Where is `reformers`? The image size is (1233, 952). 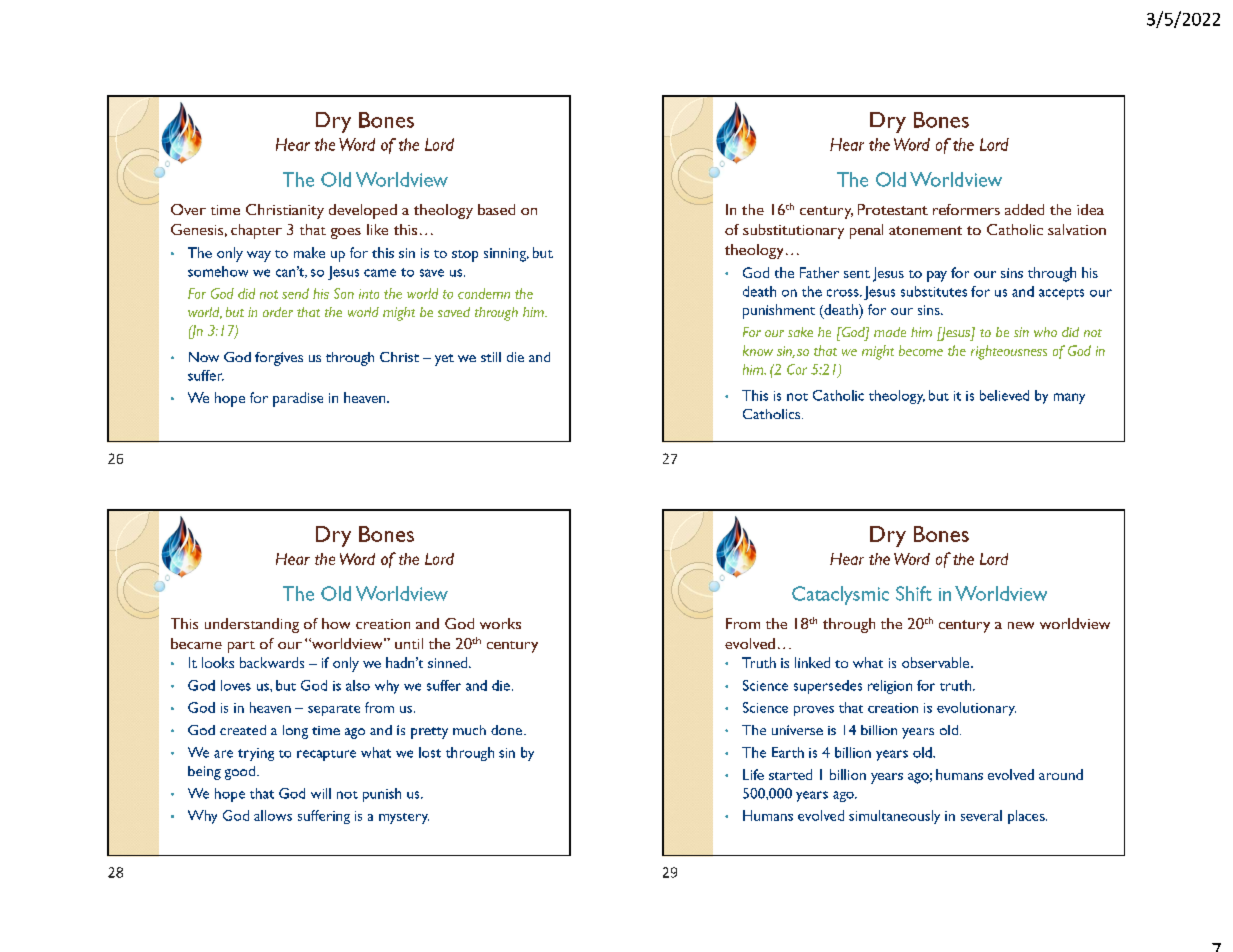 reformers is located at coordinates (966, 209).
